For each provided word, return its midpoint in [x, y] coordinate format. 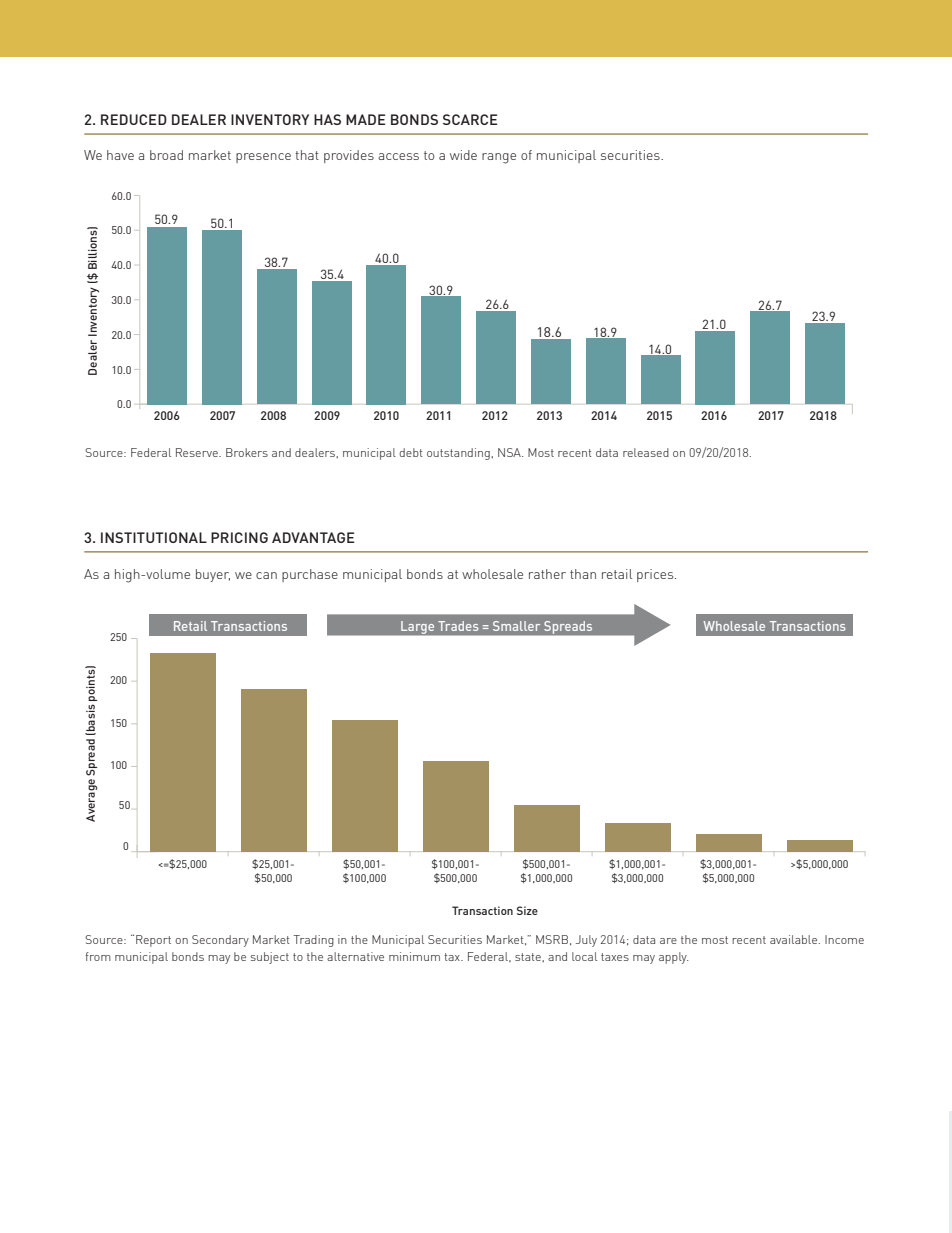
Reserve [198, 452]
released [646, 452]
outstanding [459, 454]
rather [547, 574]
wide [463, 155]
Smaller [516, 626]
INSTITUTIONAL [154, 537]
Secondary [220, 941]
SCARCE [470, 119]
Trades [458, 626]
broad [166, 155]
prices [656, 575]
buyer [213, 575]
